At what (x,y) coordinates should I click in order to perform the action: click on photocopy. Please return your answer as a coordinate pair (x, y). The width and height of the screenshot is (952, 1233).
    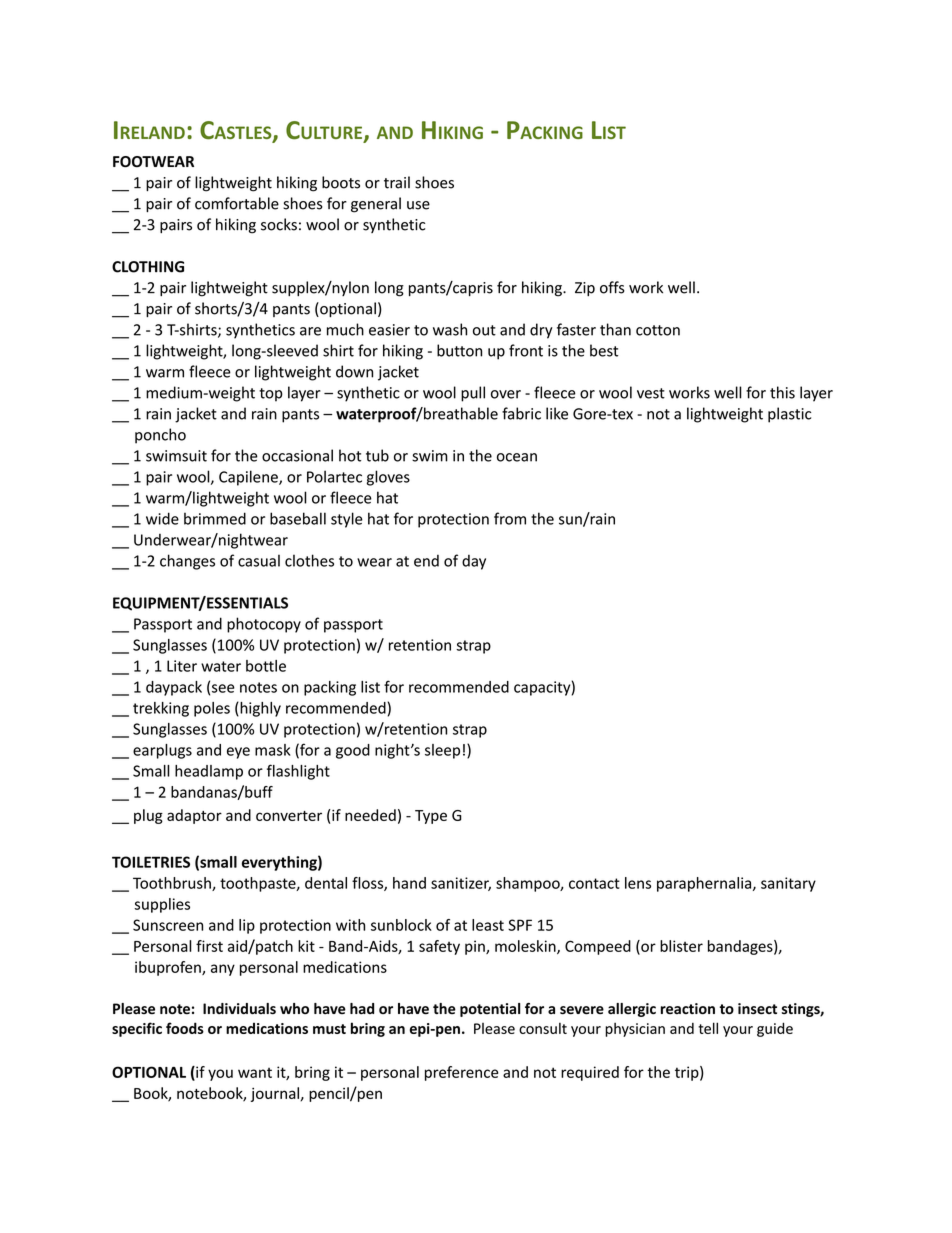
    Looking at the image, I should click on (264, 625).
